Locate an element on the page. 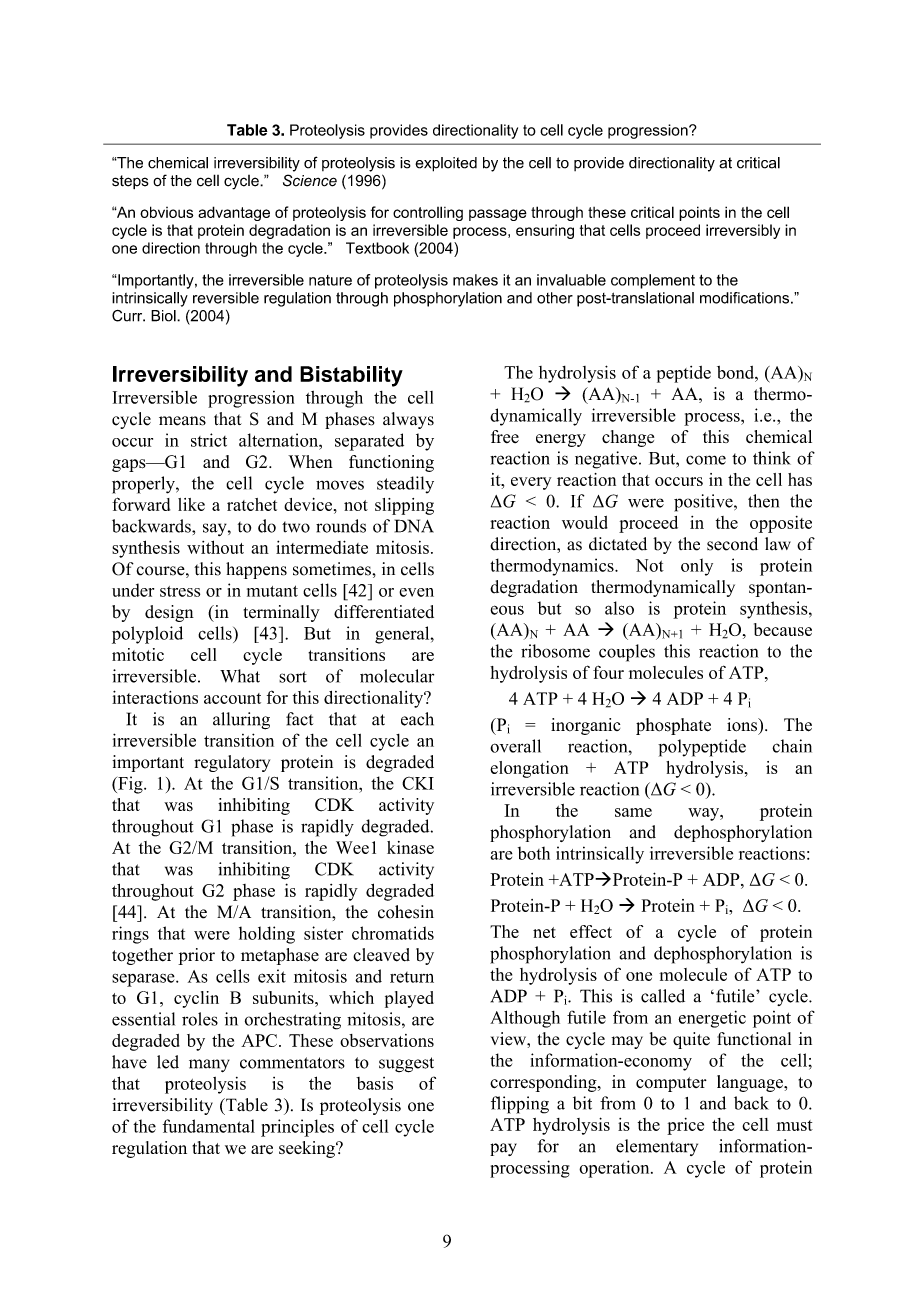 This image has height=1308, width=924. advantage is located at coordinates (234, 213).
